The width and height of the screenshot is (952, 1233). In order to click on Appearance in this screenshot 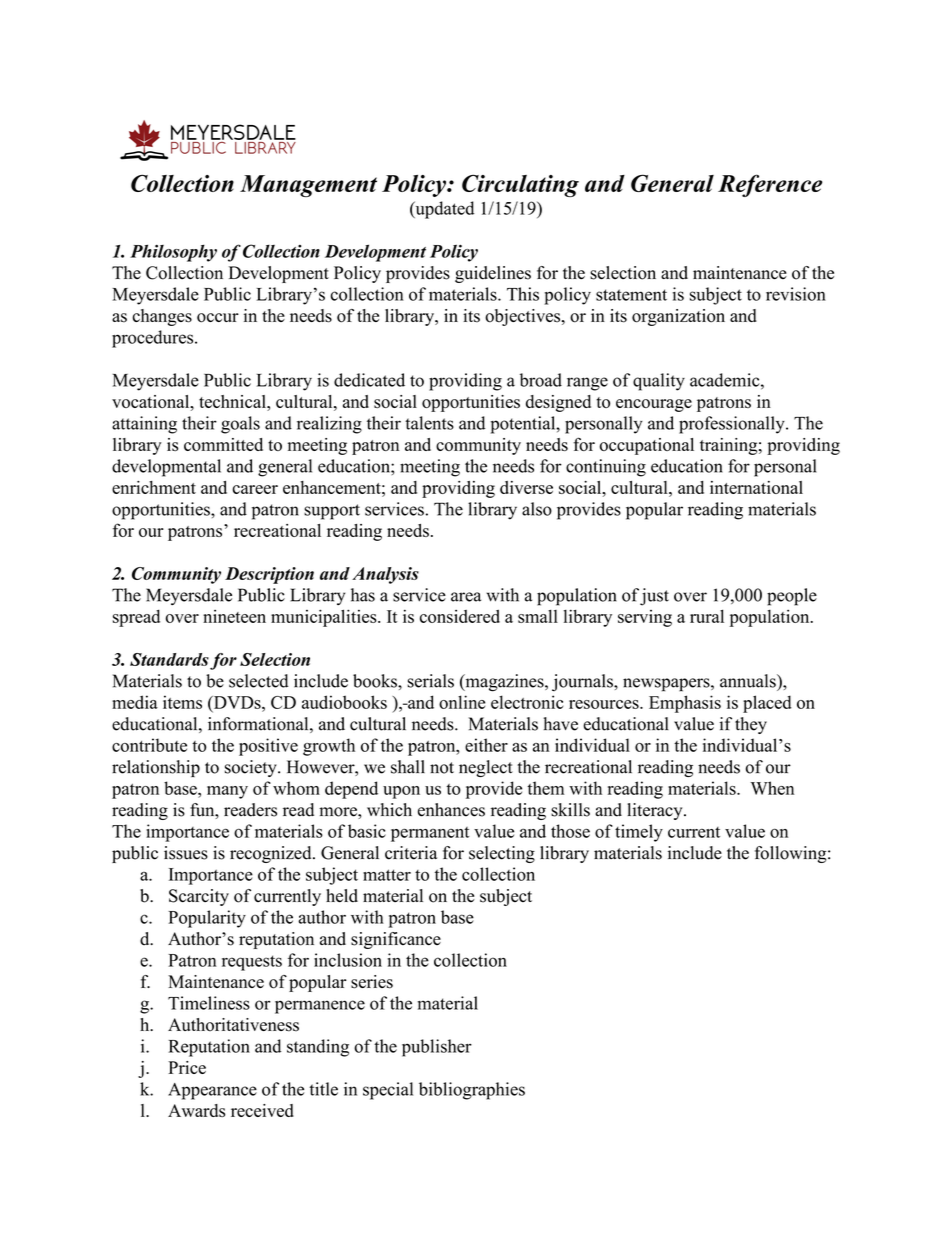, I will do `click(212, 1091)`.
